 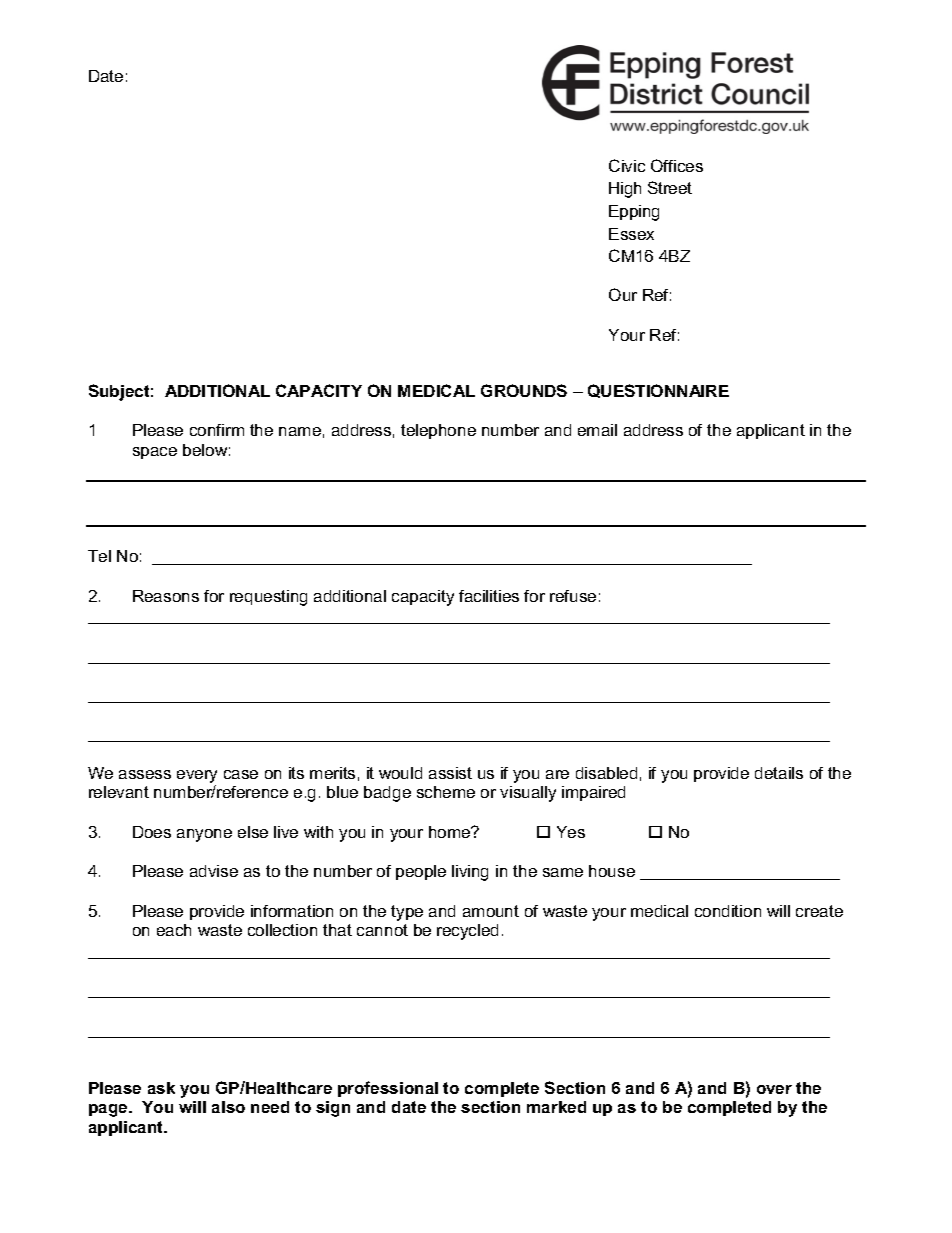 What do you see at coordinates (573, 596) in the screenshot?
I see `refuse` at bounding box center [573, 596].
